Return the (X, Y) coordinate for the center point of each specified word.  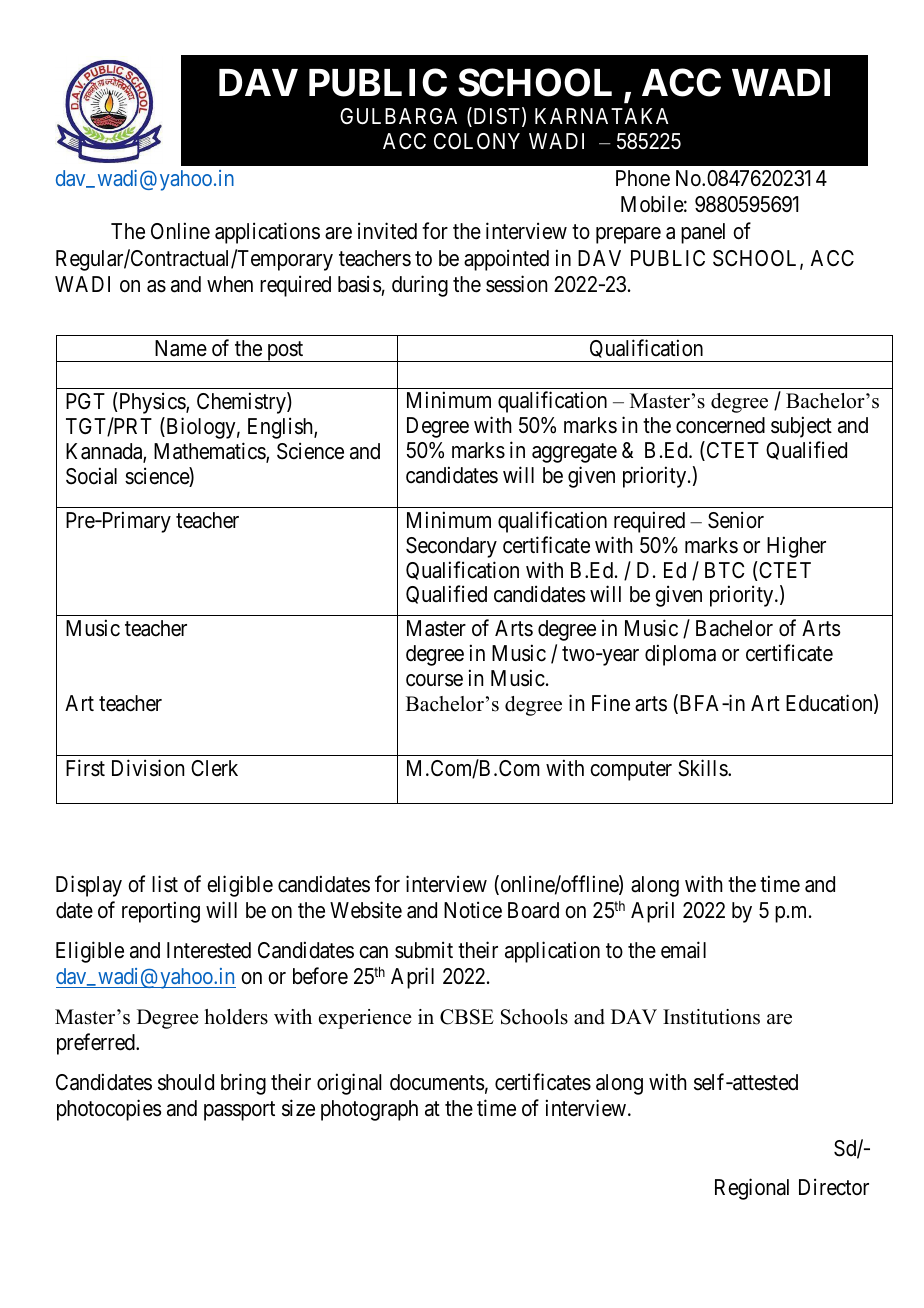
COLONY (477, 141)
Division (148, 768)
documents (437, 1082)
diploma (680, 655)
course (434, 680)
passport (239, 1111)
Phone (643, 178)
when (230, 284)
